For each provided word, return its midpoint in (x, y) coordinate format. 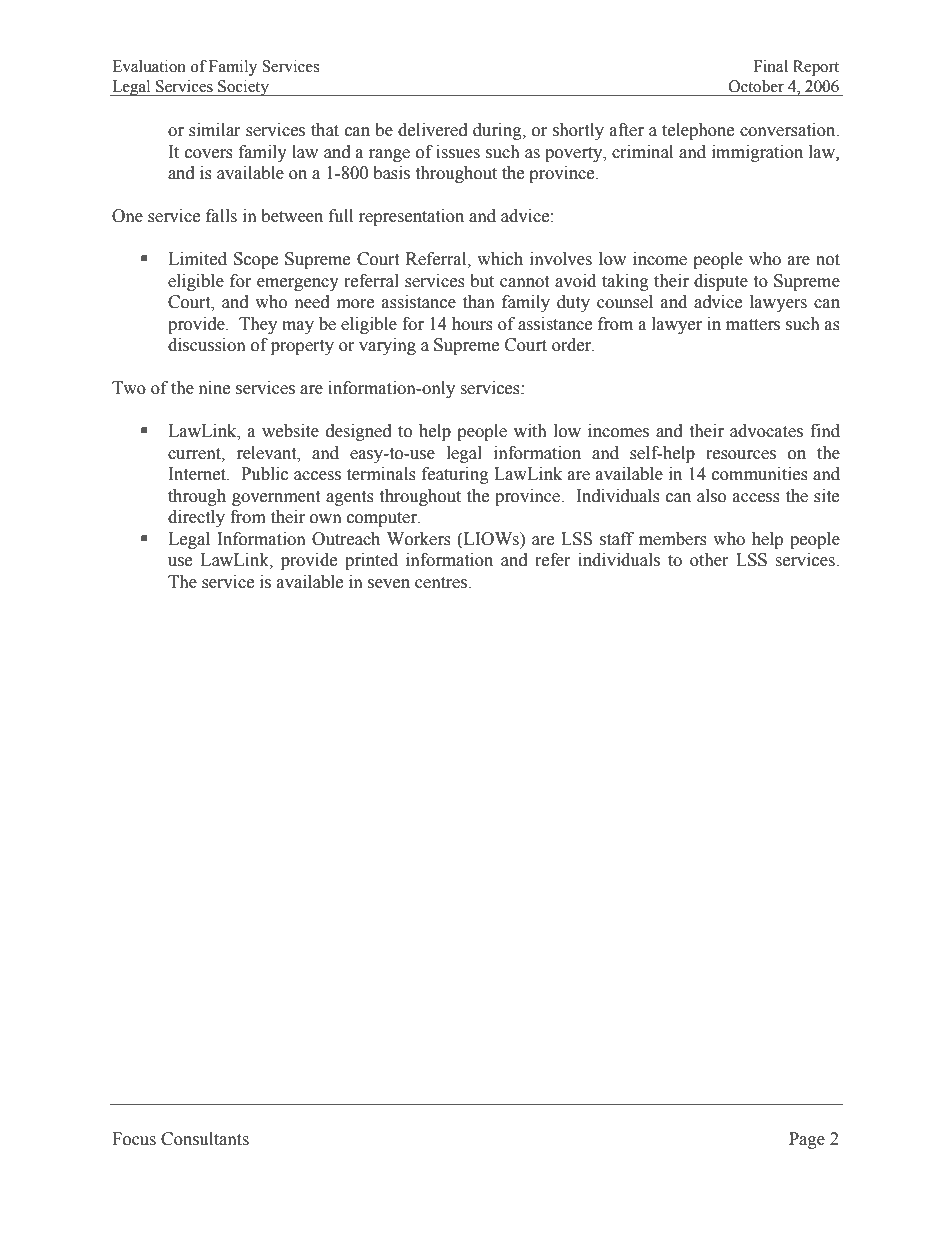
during (498, 131)
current (195, 454)
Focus (134, 1139)
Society (243, 88)
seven (389, 584)
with (530, 431)
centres (441, 583)
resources (741, 455)
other (709, 560)
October (756, 86)
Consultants (205, 1139)
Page (807, 1140)
